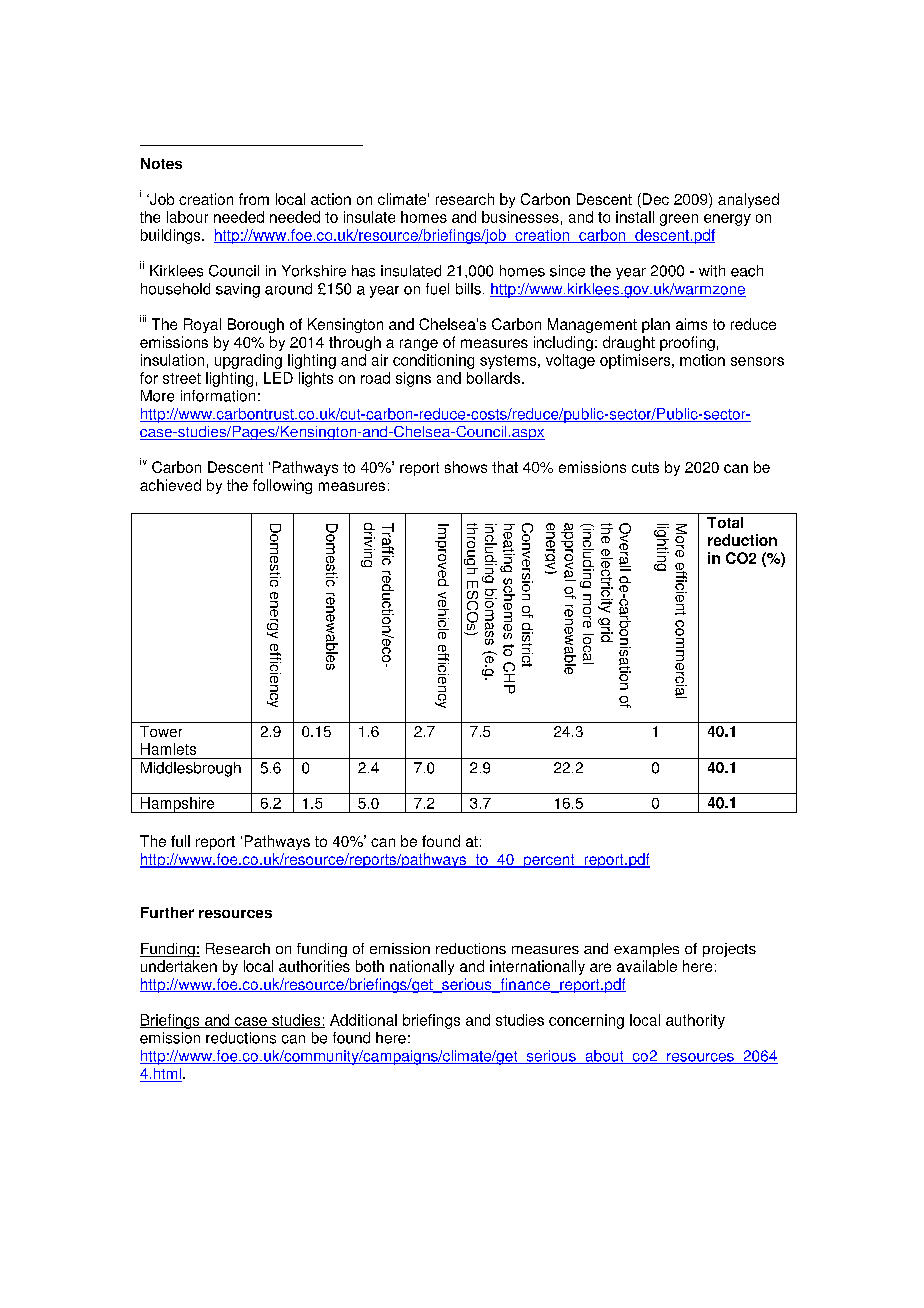 Image resolution: width=924 pixels, height=1308 pixels. I want to click on authority, so click(695, 1021).
